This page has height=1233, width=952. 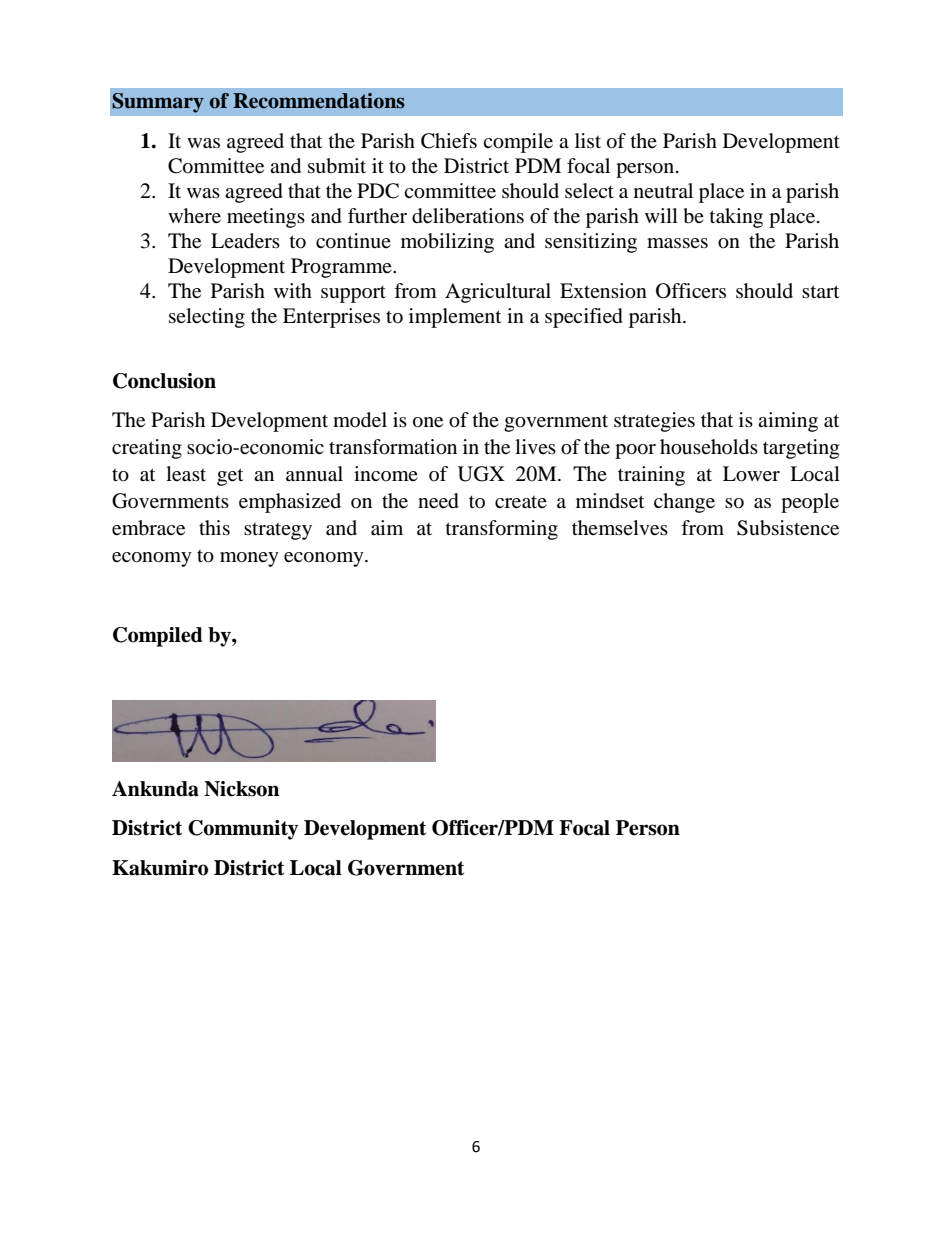 I want to click on neutral, so click(x=663, y=190).
